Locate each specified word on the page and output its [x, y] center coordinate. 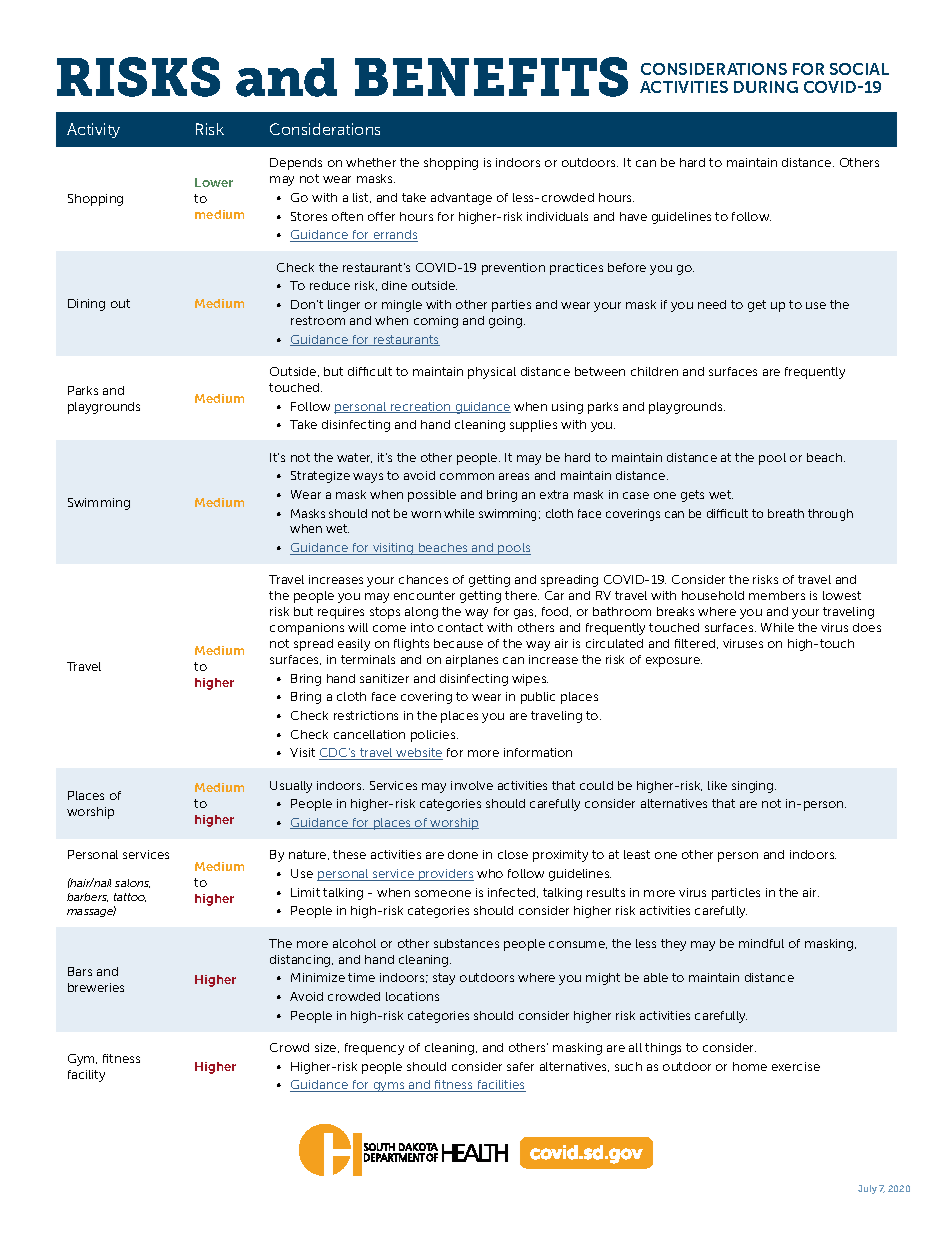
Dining [86, 305]
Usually [291, 787]
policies [434, 736]
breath [786, 513]
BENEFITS [491, 77]
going [507, 322]
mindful [761, 943]
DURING [766, 87]
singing [754, 787]
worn [426, 514]
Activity [93, 130]
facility [86, 1076]
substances [466, 943]
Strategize [320, 477]
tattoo [130, 897]
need [712, 304]
